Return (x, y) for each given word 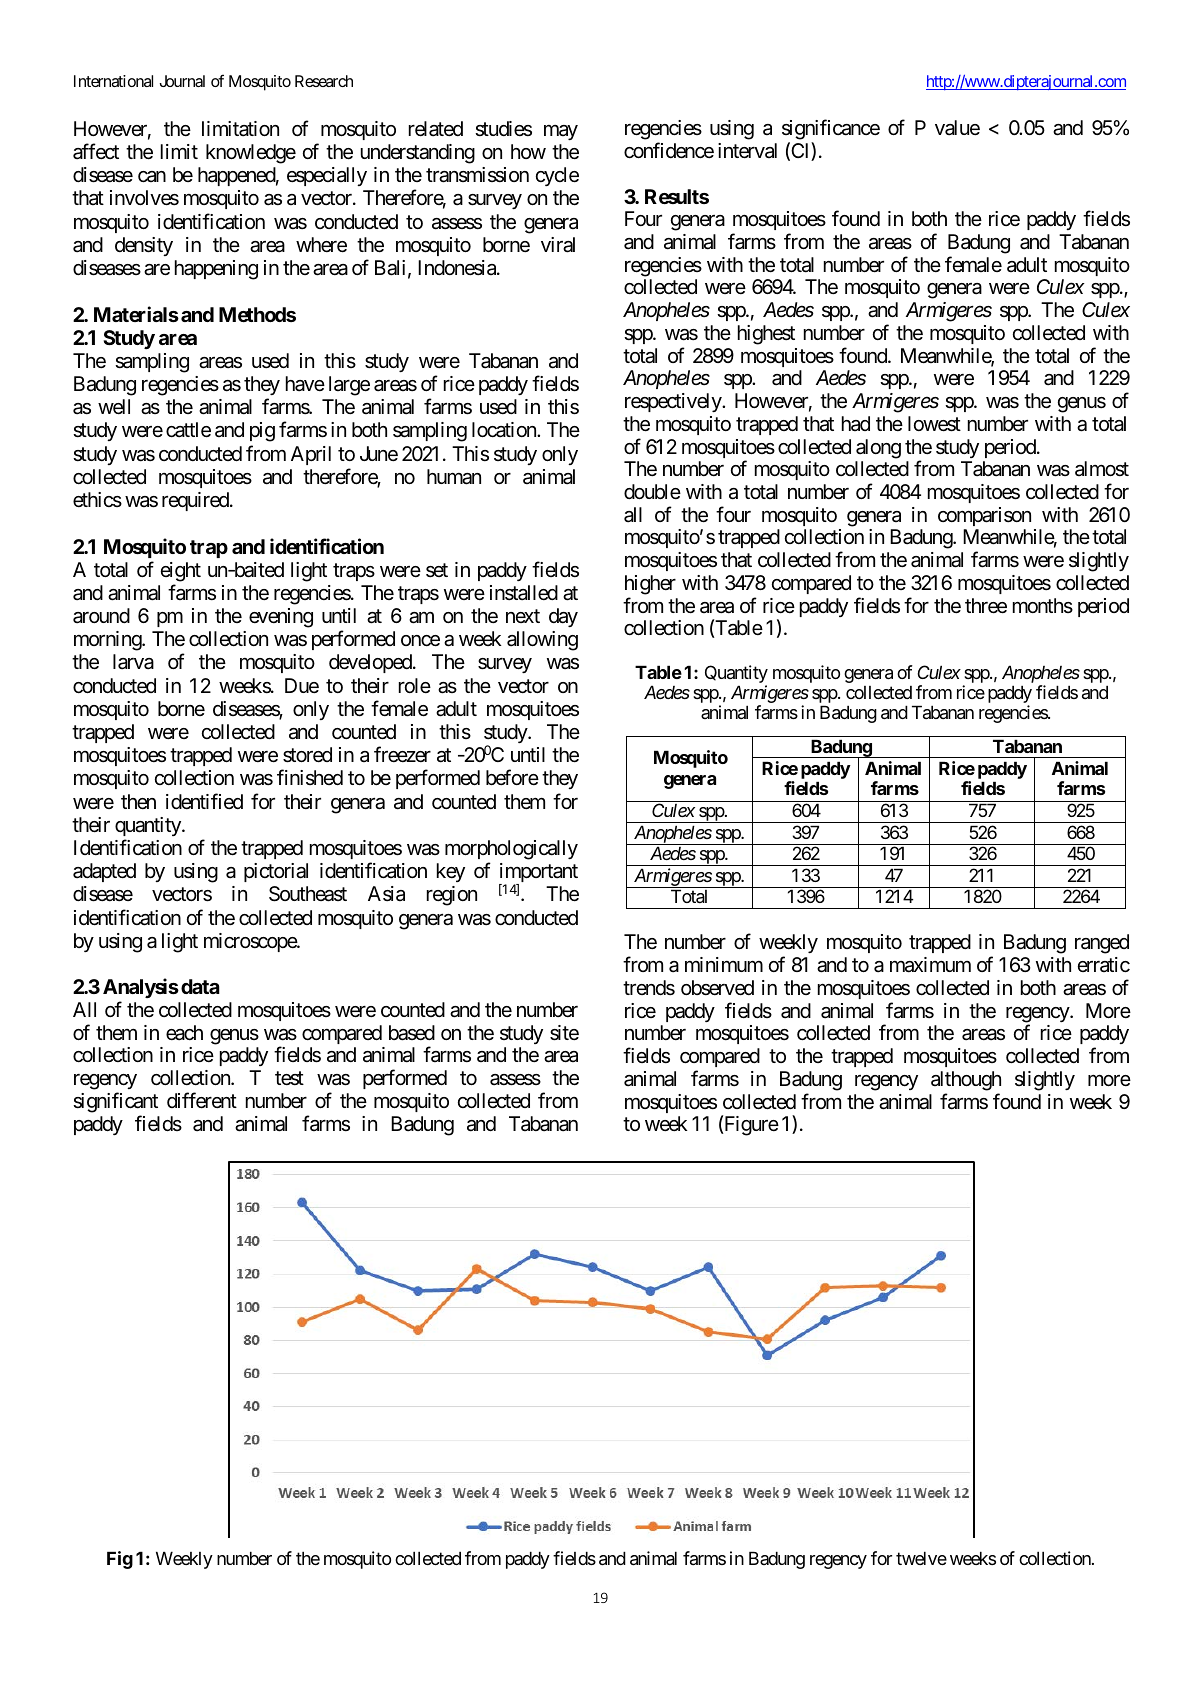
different (202, 1100)
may (561, 132)
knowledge (251, 154)
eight (181, 572)
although (966, 1081)
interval (747, 151)
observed (717, 988)
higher (650, 585)
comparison (984, 516)
